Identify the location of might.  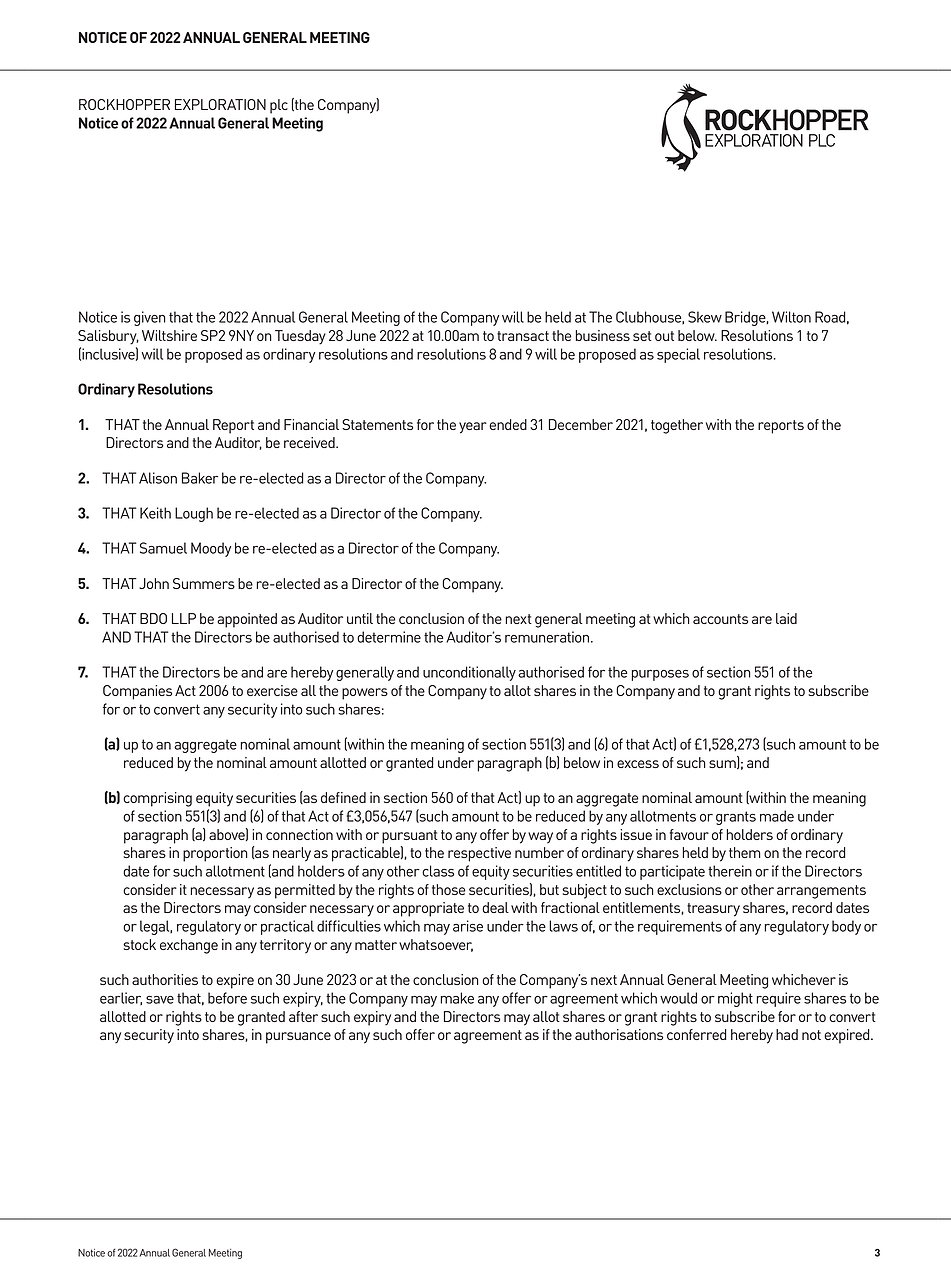
(735, 999).
